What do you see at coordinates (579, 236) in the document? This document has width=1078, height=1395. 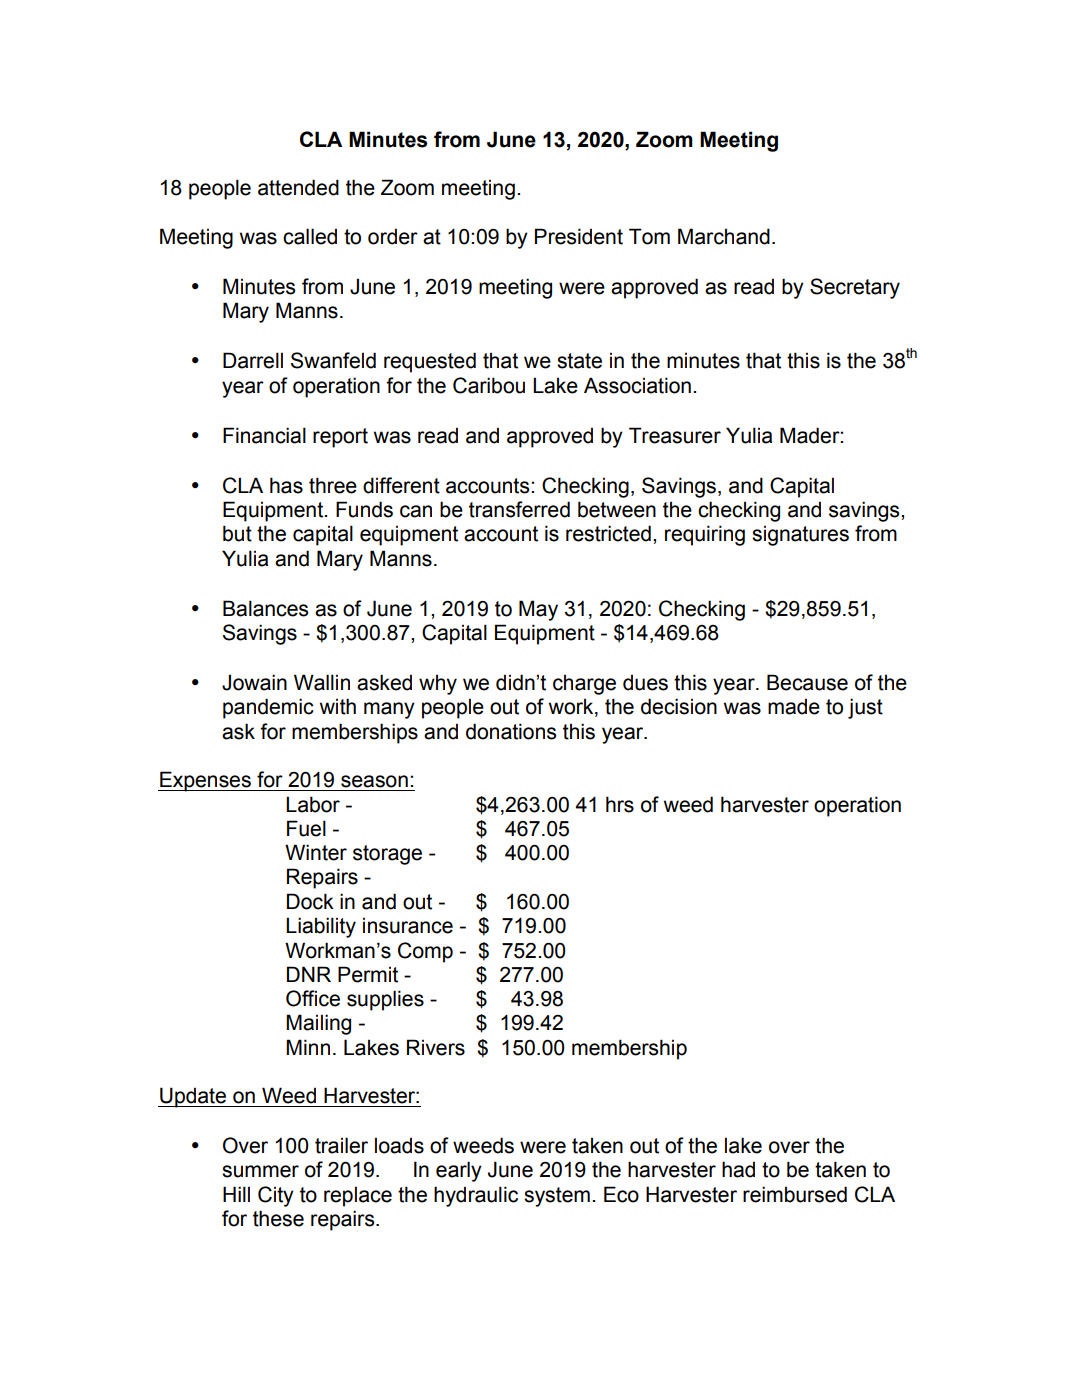 I see `President` at bounding box center [579, 236].
